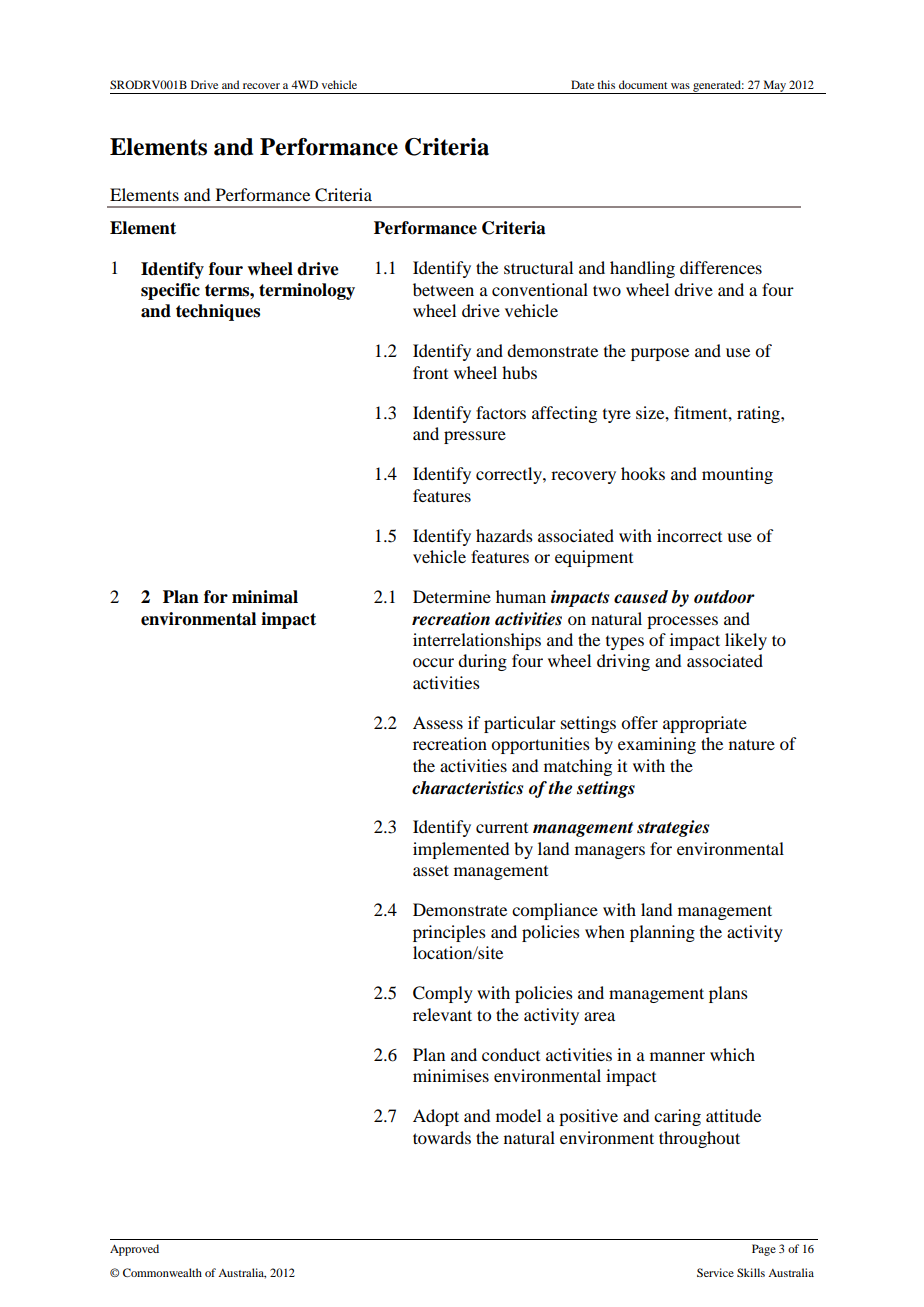 This screenshot has height=1307, width=924. I want to click on strategies, so click(673, 828).
